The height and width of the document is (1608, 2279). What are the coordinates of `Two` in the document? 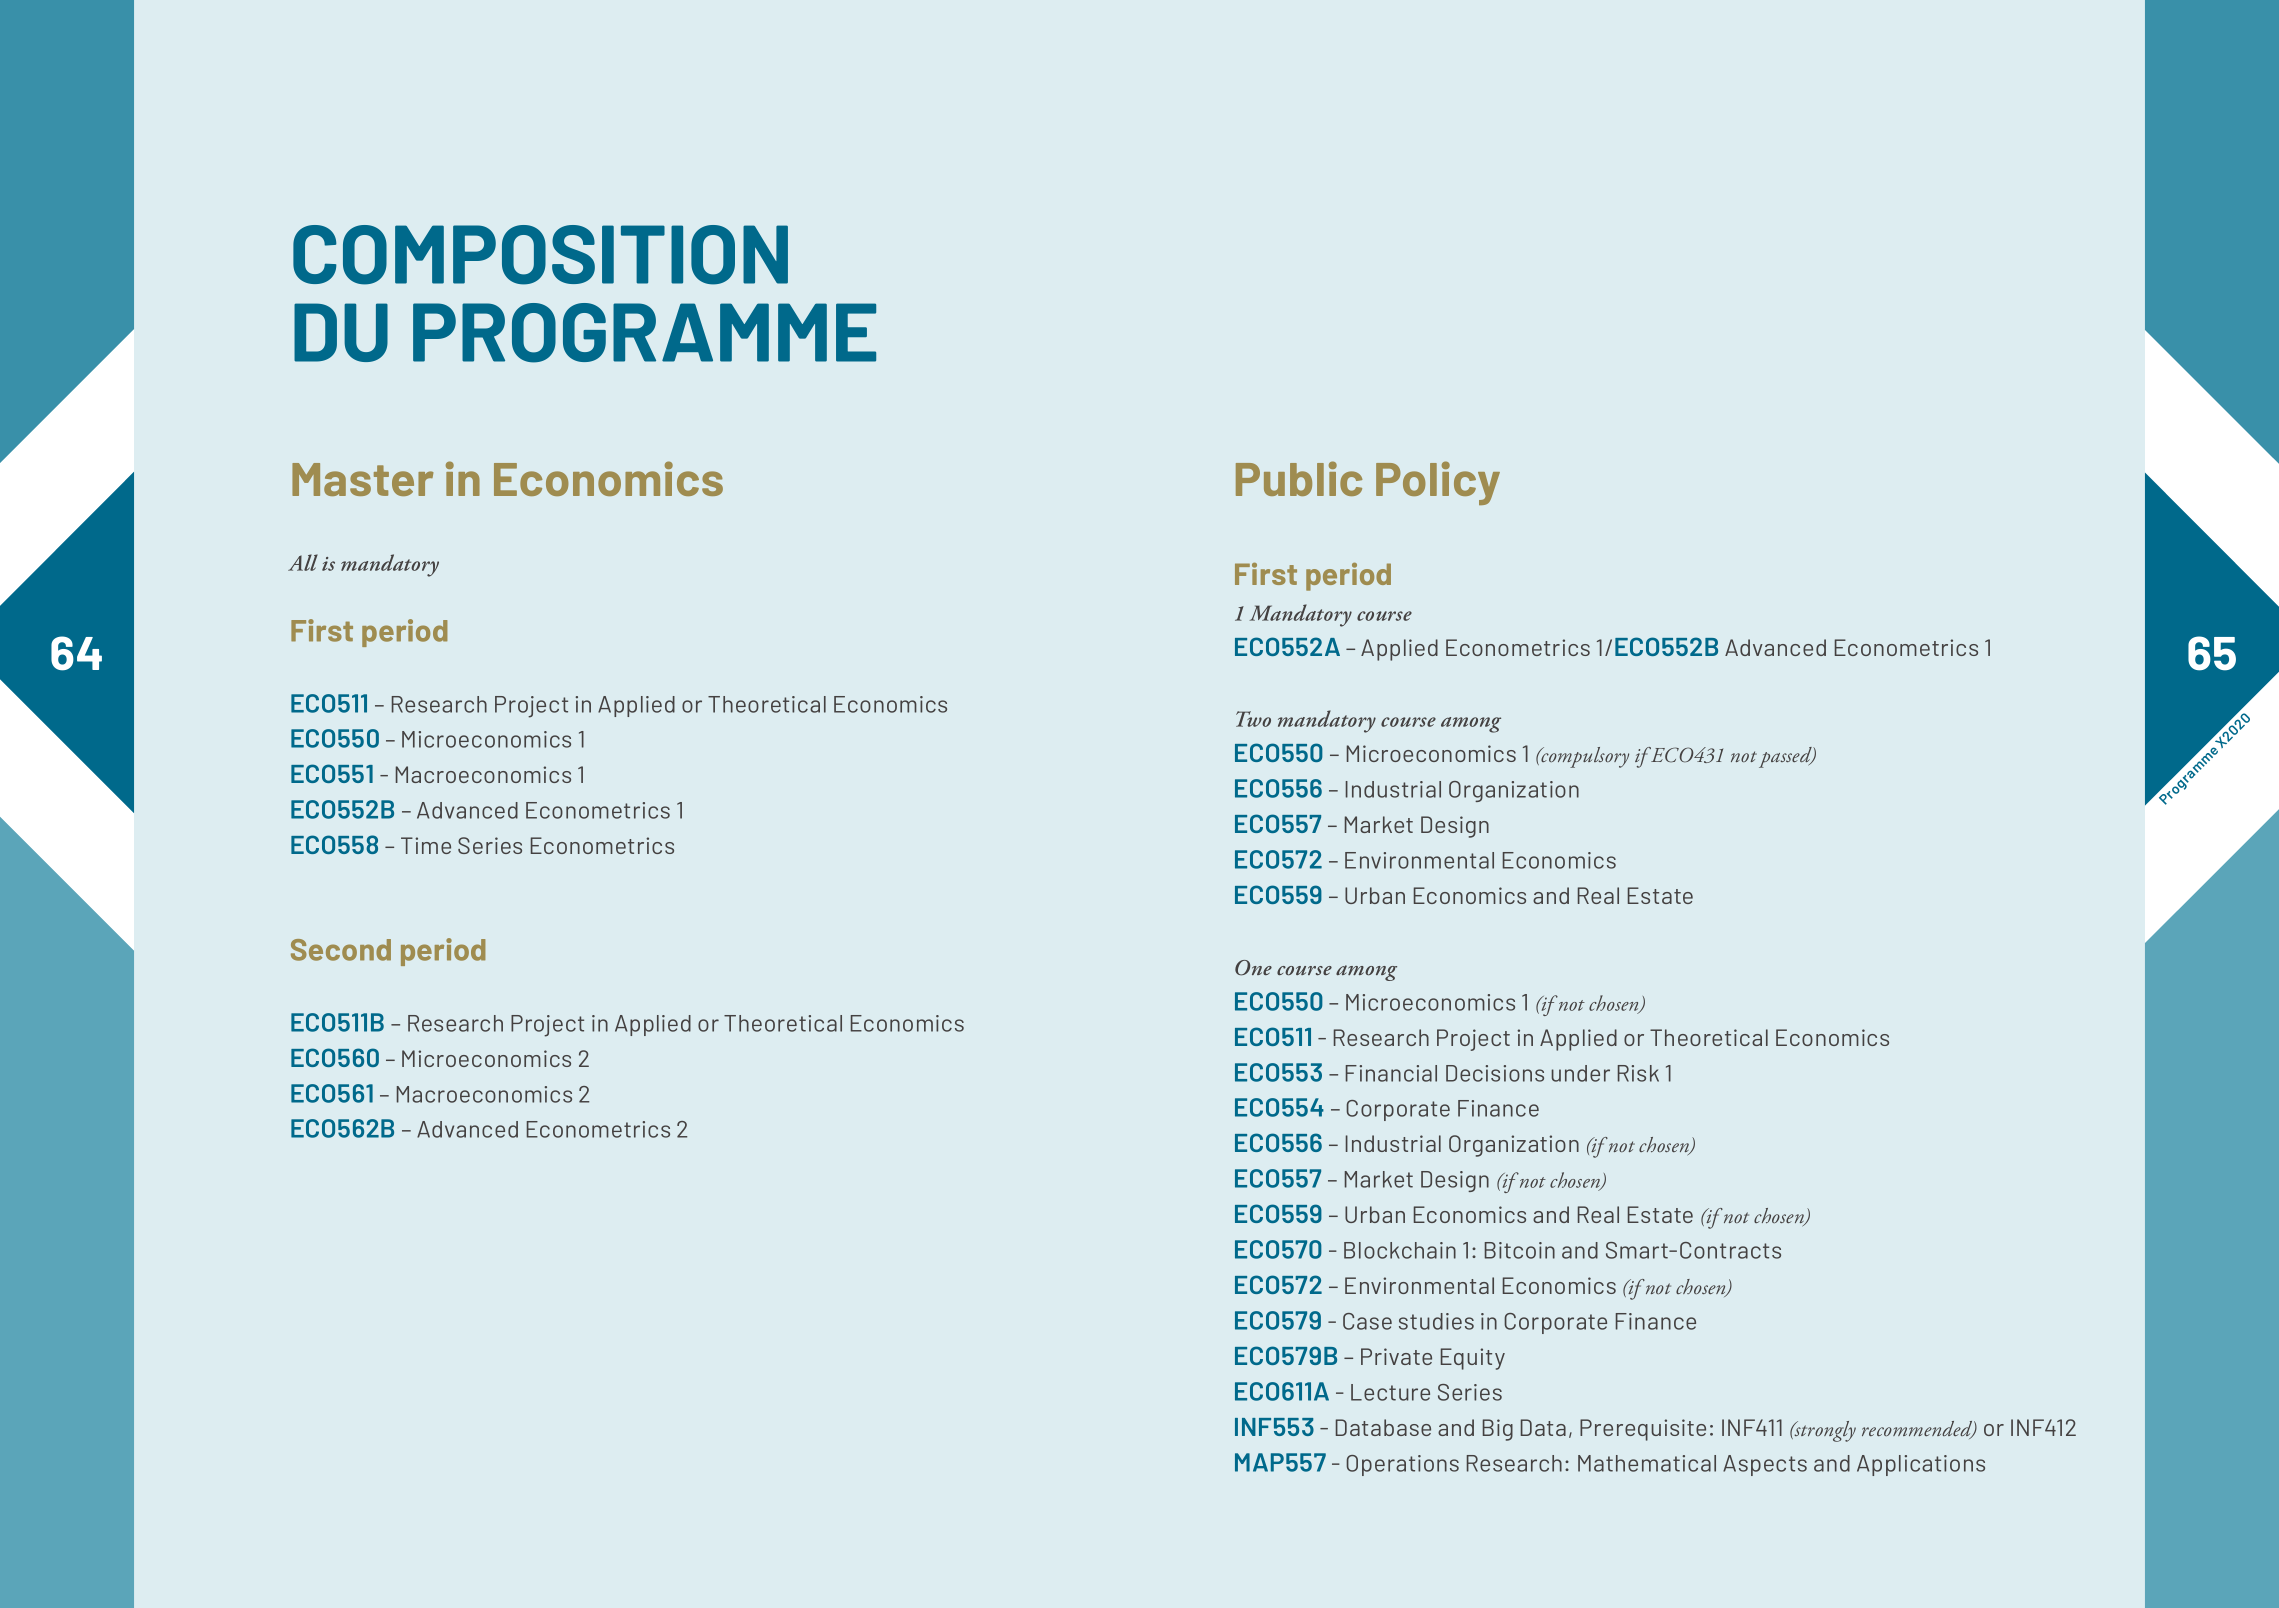 It's located at (1253, 719).
